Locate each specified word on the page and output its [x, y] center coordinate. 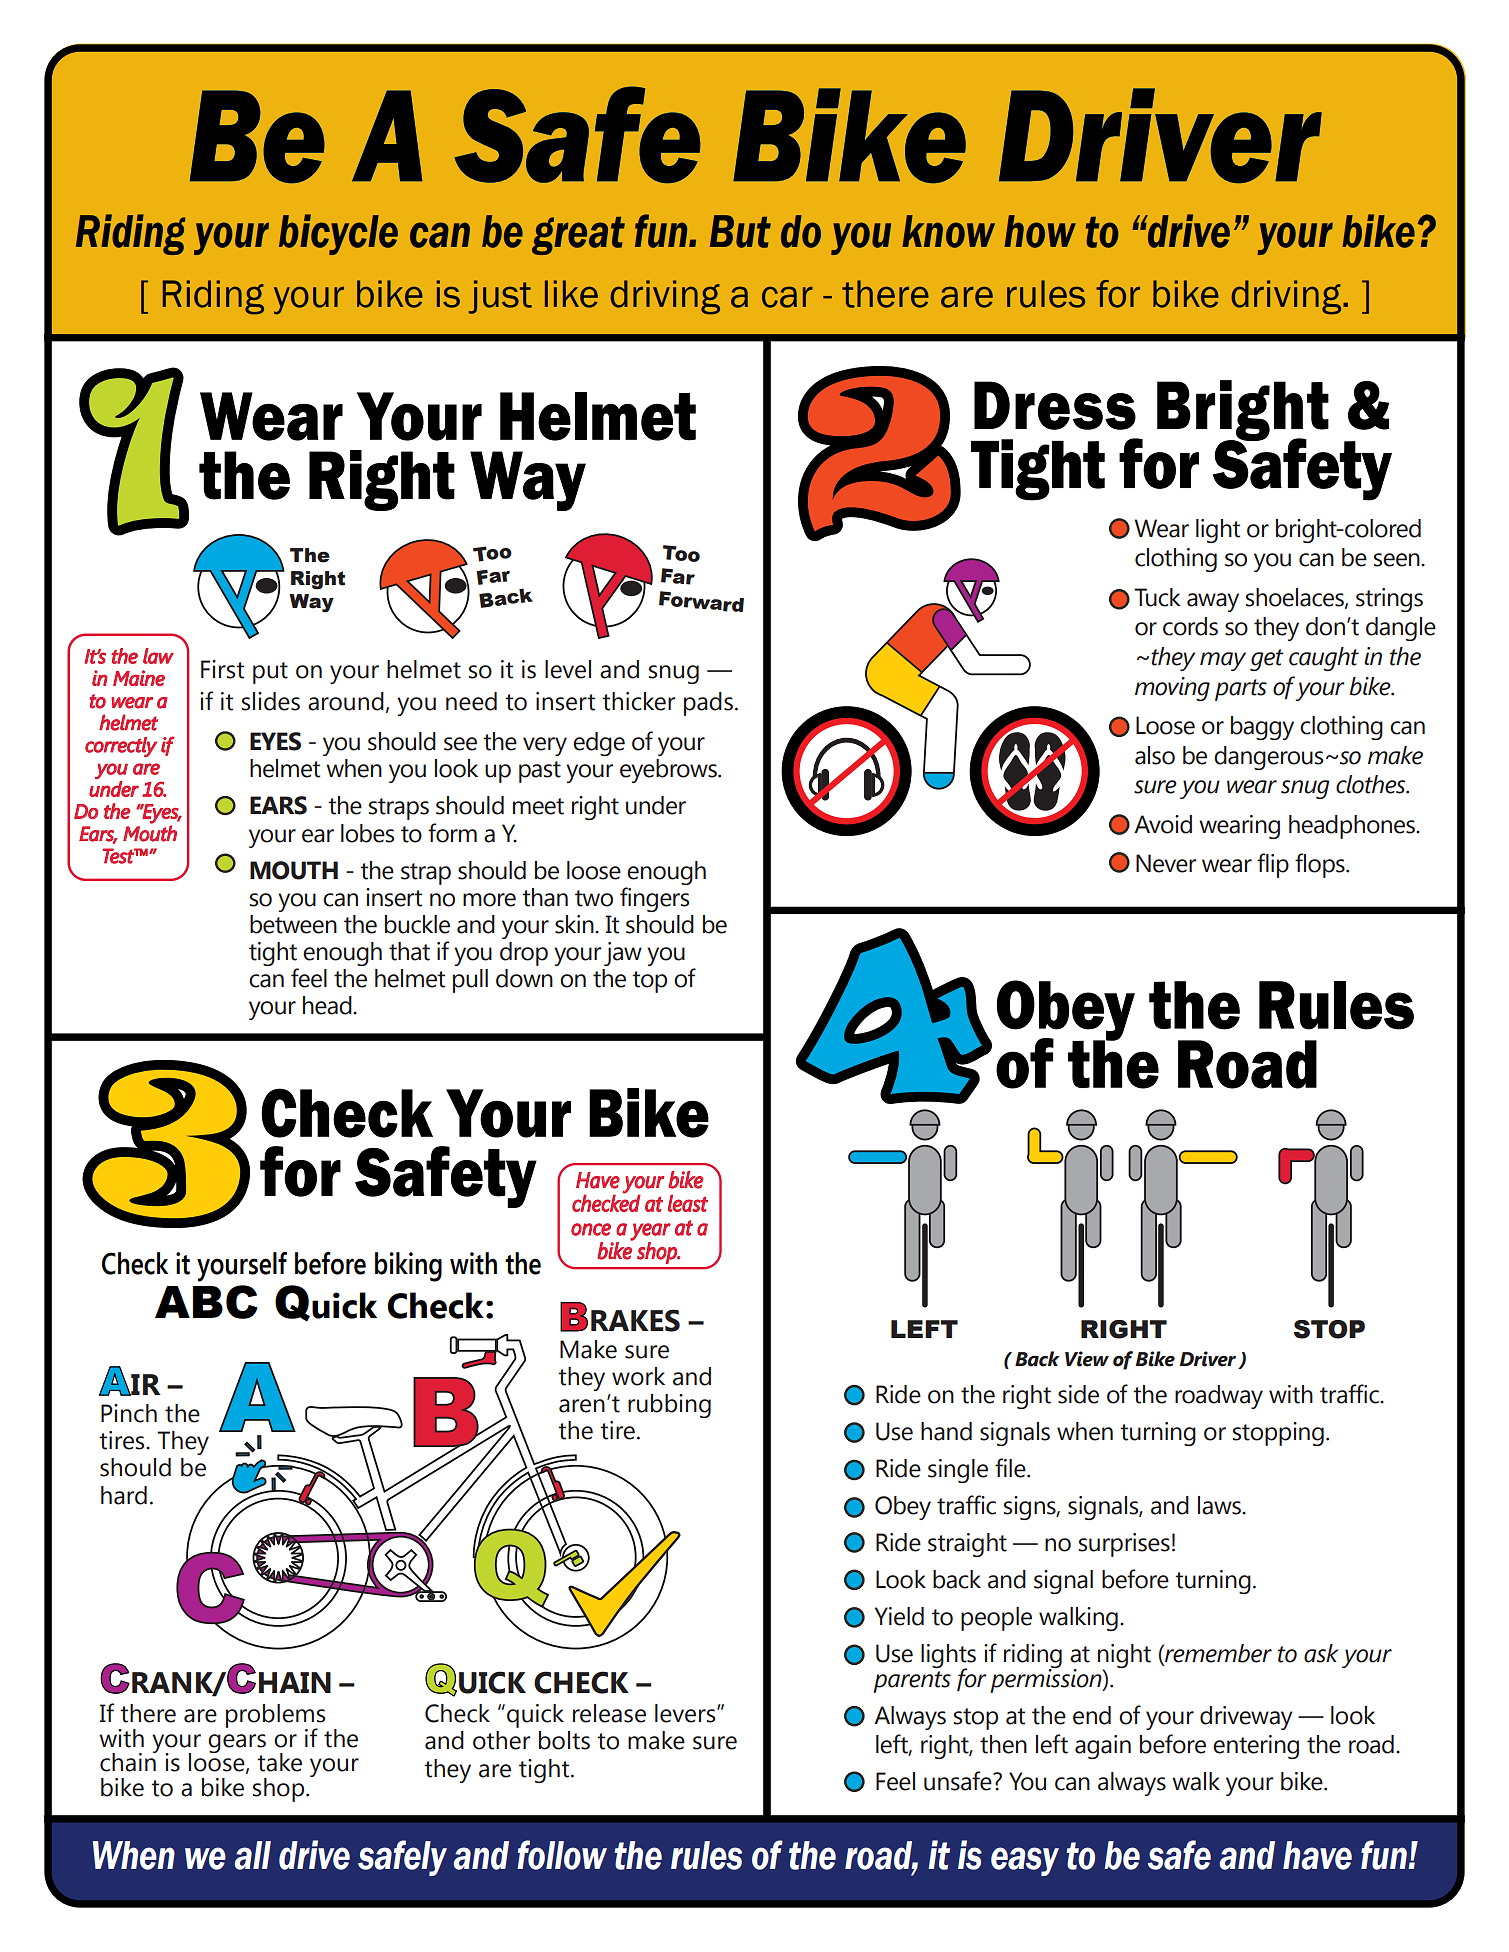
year [650, 1232]
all [252, 1855]
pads [708, 704]
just [500, 297]
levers [686, 1713]
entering [1256, 1747]
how [1040, 231]
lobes [367, 833]
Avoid [1163, 824]
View [1087, 1359]
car [787, 297]
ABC [206, 1302]
